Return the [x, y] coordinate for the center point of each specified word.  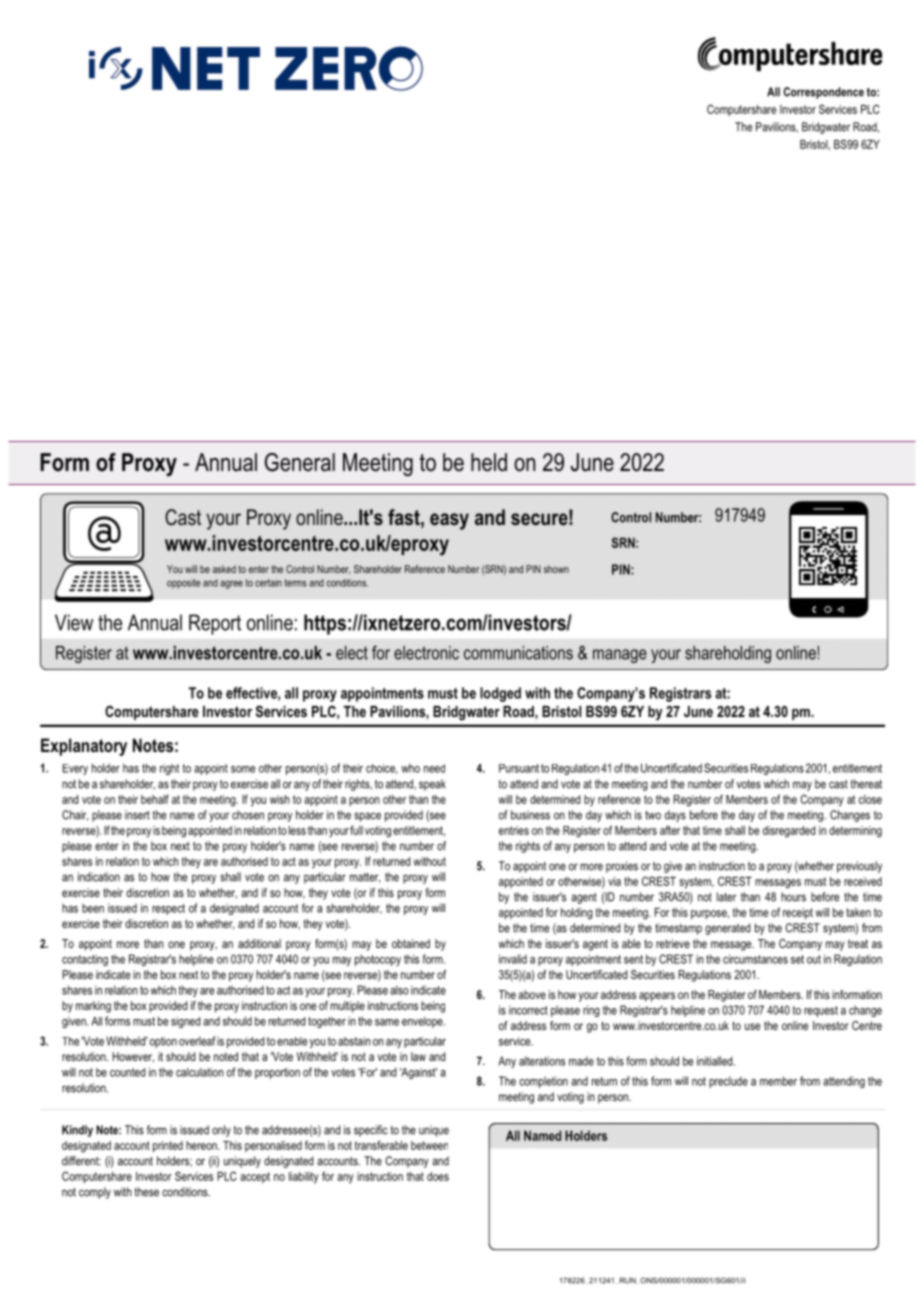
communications [518, 653]
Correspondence [823, 93]
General [300, 462]
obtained [411, 943]
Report [215, 624]
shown [556, 569]
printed [168, 1146]
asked [224, 569]
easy [449, 521]
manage [620, 656]
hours [793, 897]
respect [168, 909]
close [870, 799]
